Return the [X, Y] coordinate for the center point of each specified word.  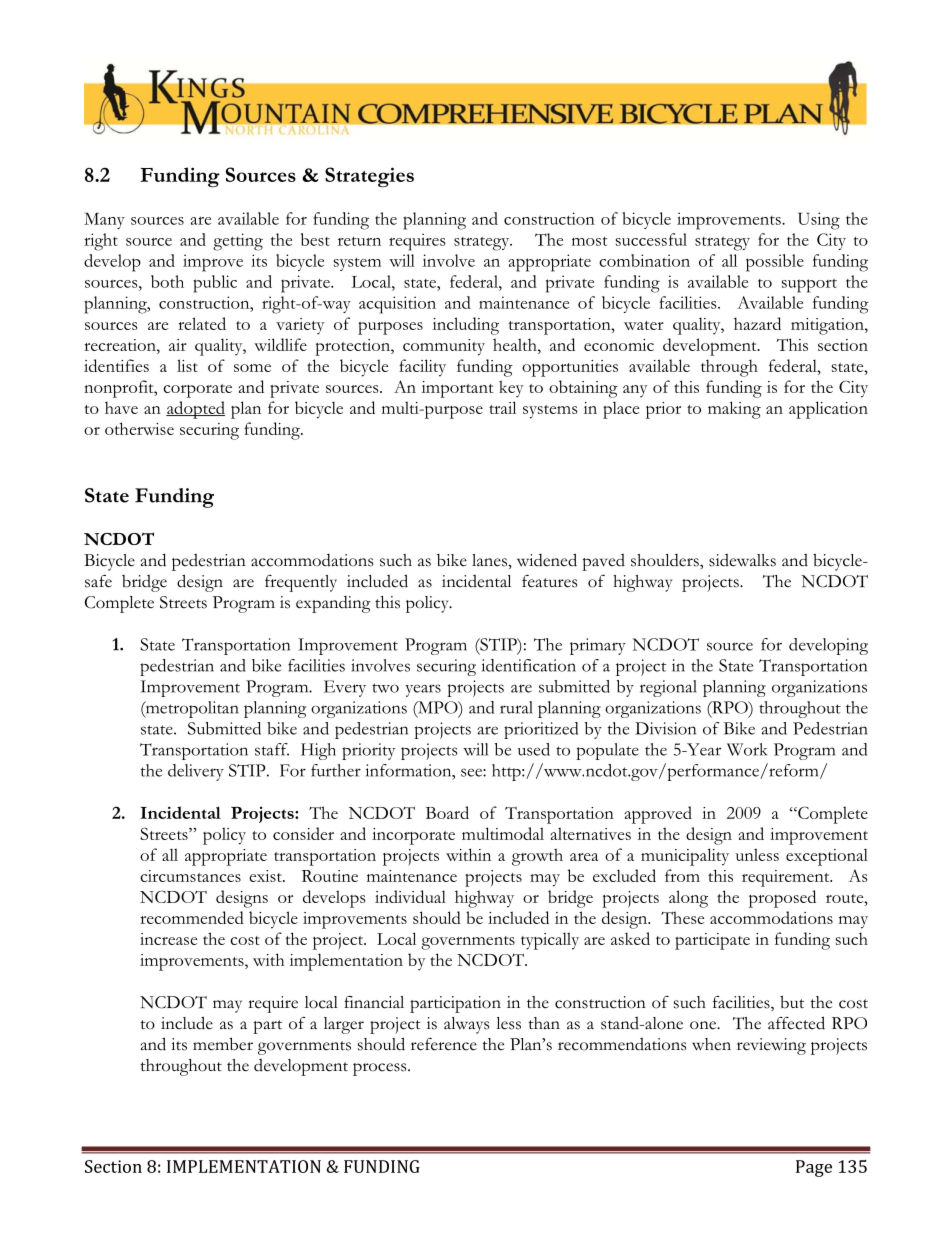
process [381, 1069]
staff [272, 749]
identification [529, 665]
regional [668, 688]
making [734, 410]
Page [814, 1168]
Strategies [369, 177]
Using [819, 221]
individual [410, 896]
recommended [192, 917]
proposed [782, 899]
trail [502, 407]
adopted [195, 410]
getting [238, 242]
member [223, 1044]
